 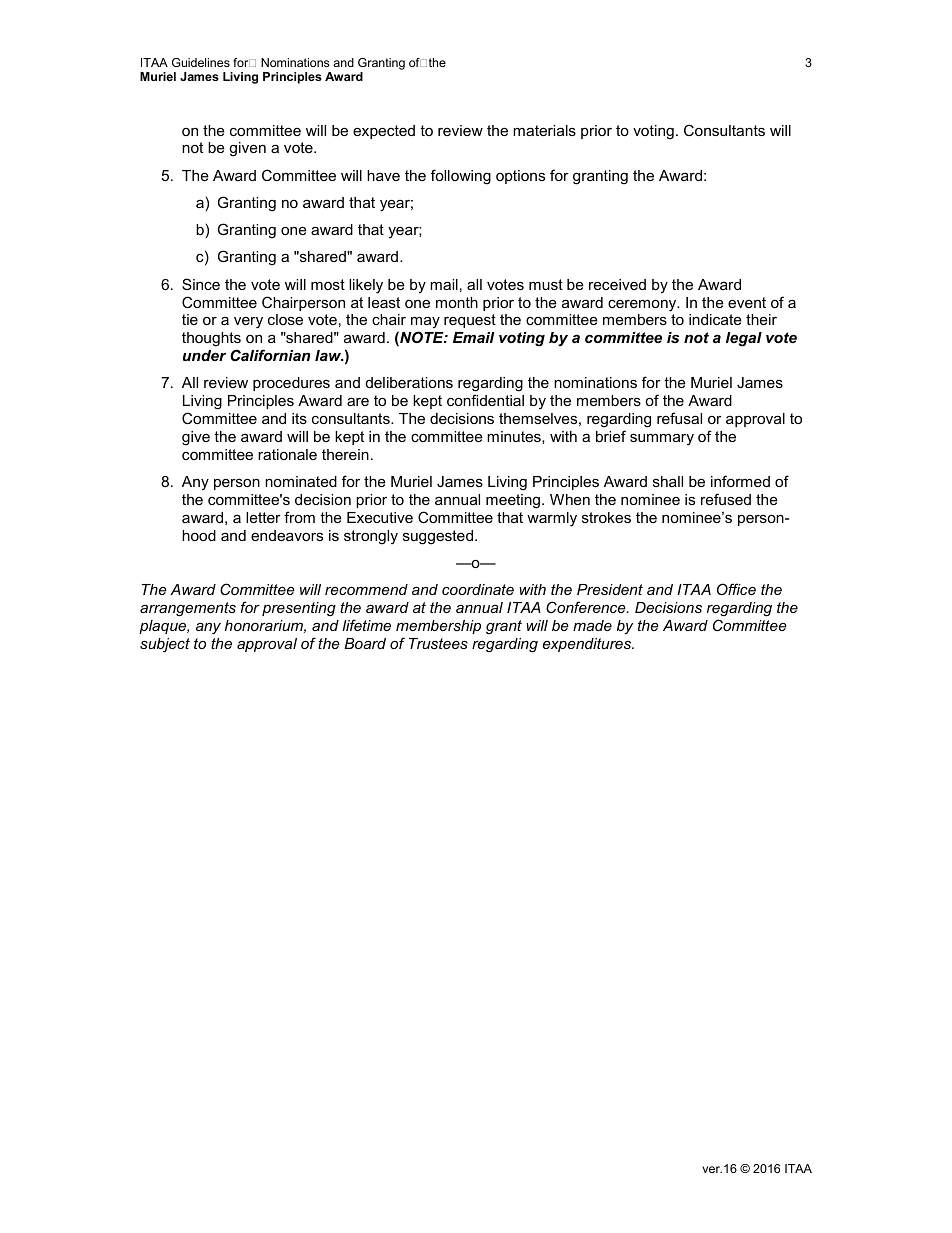 What do you see at coordinates (513, 501) in the screenshot?
I see `meeting` at bounding box center [513, 501].
